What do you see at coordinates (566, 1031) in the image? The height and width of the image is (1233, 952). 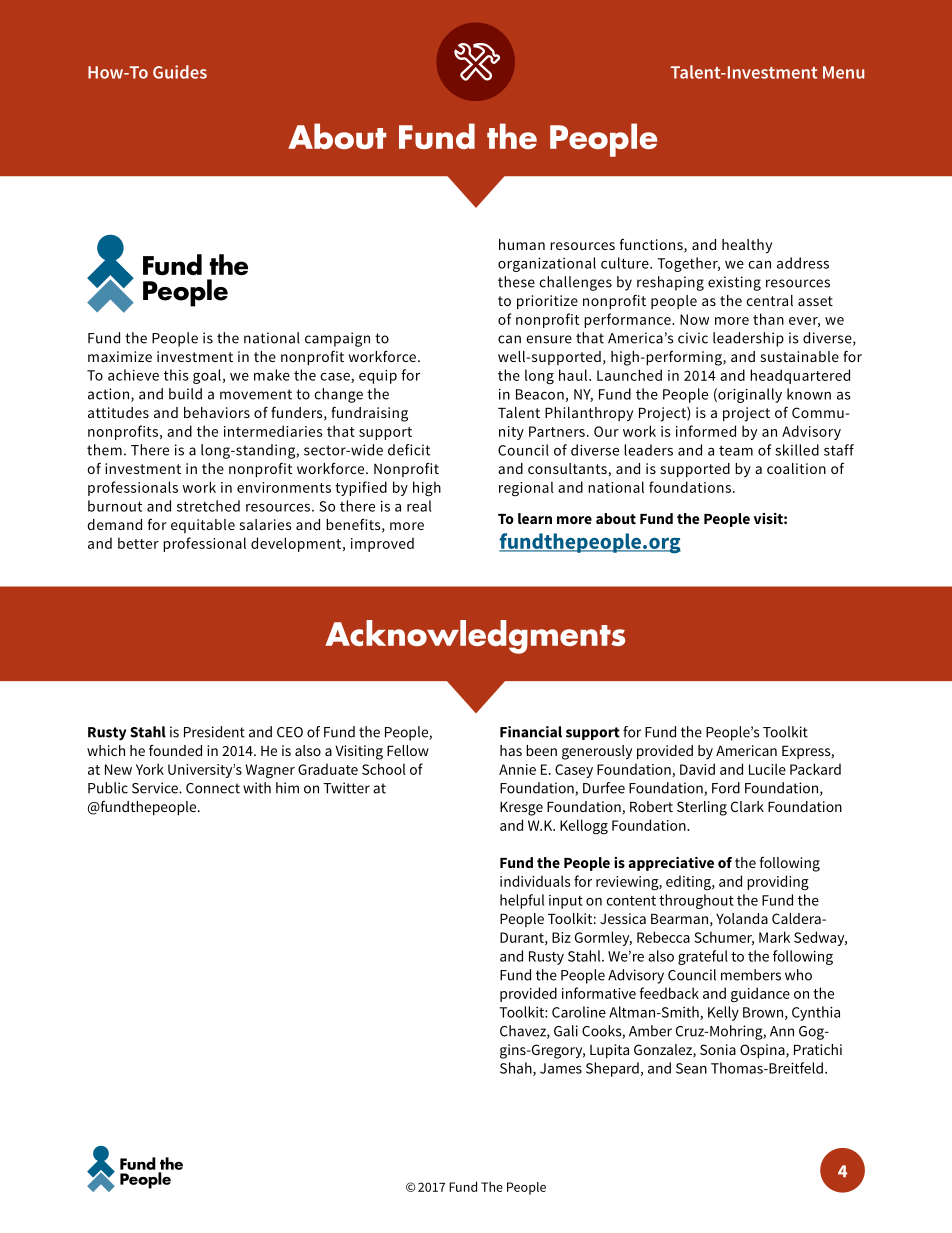 I see `Gali` at bounding box center [566, 1031].
